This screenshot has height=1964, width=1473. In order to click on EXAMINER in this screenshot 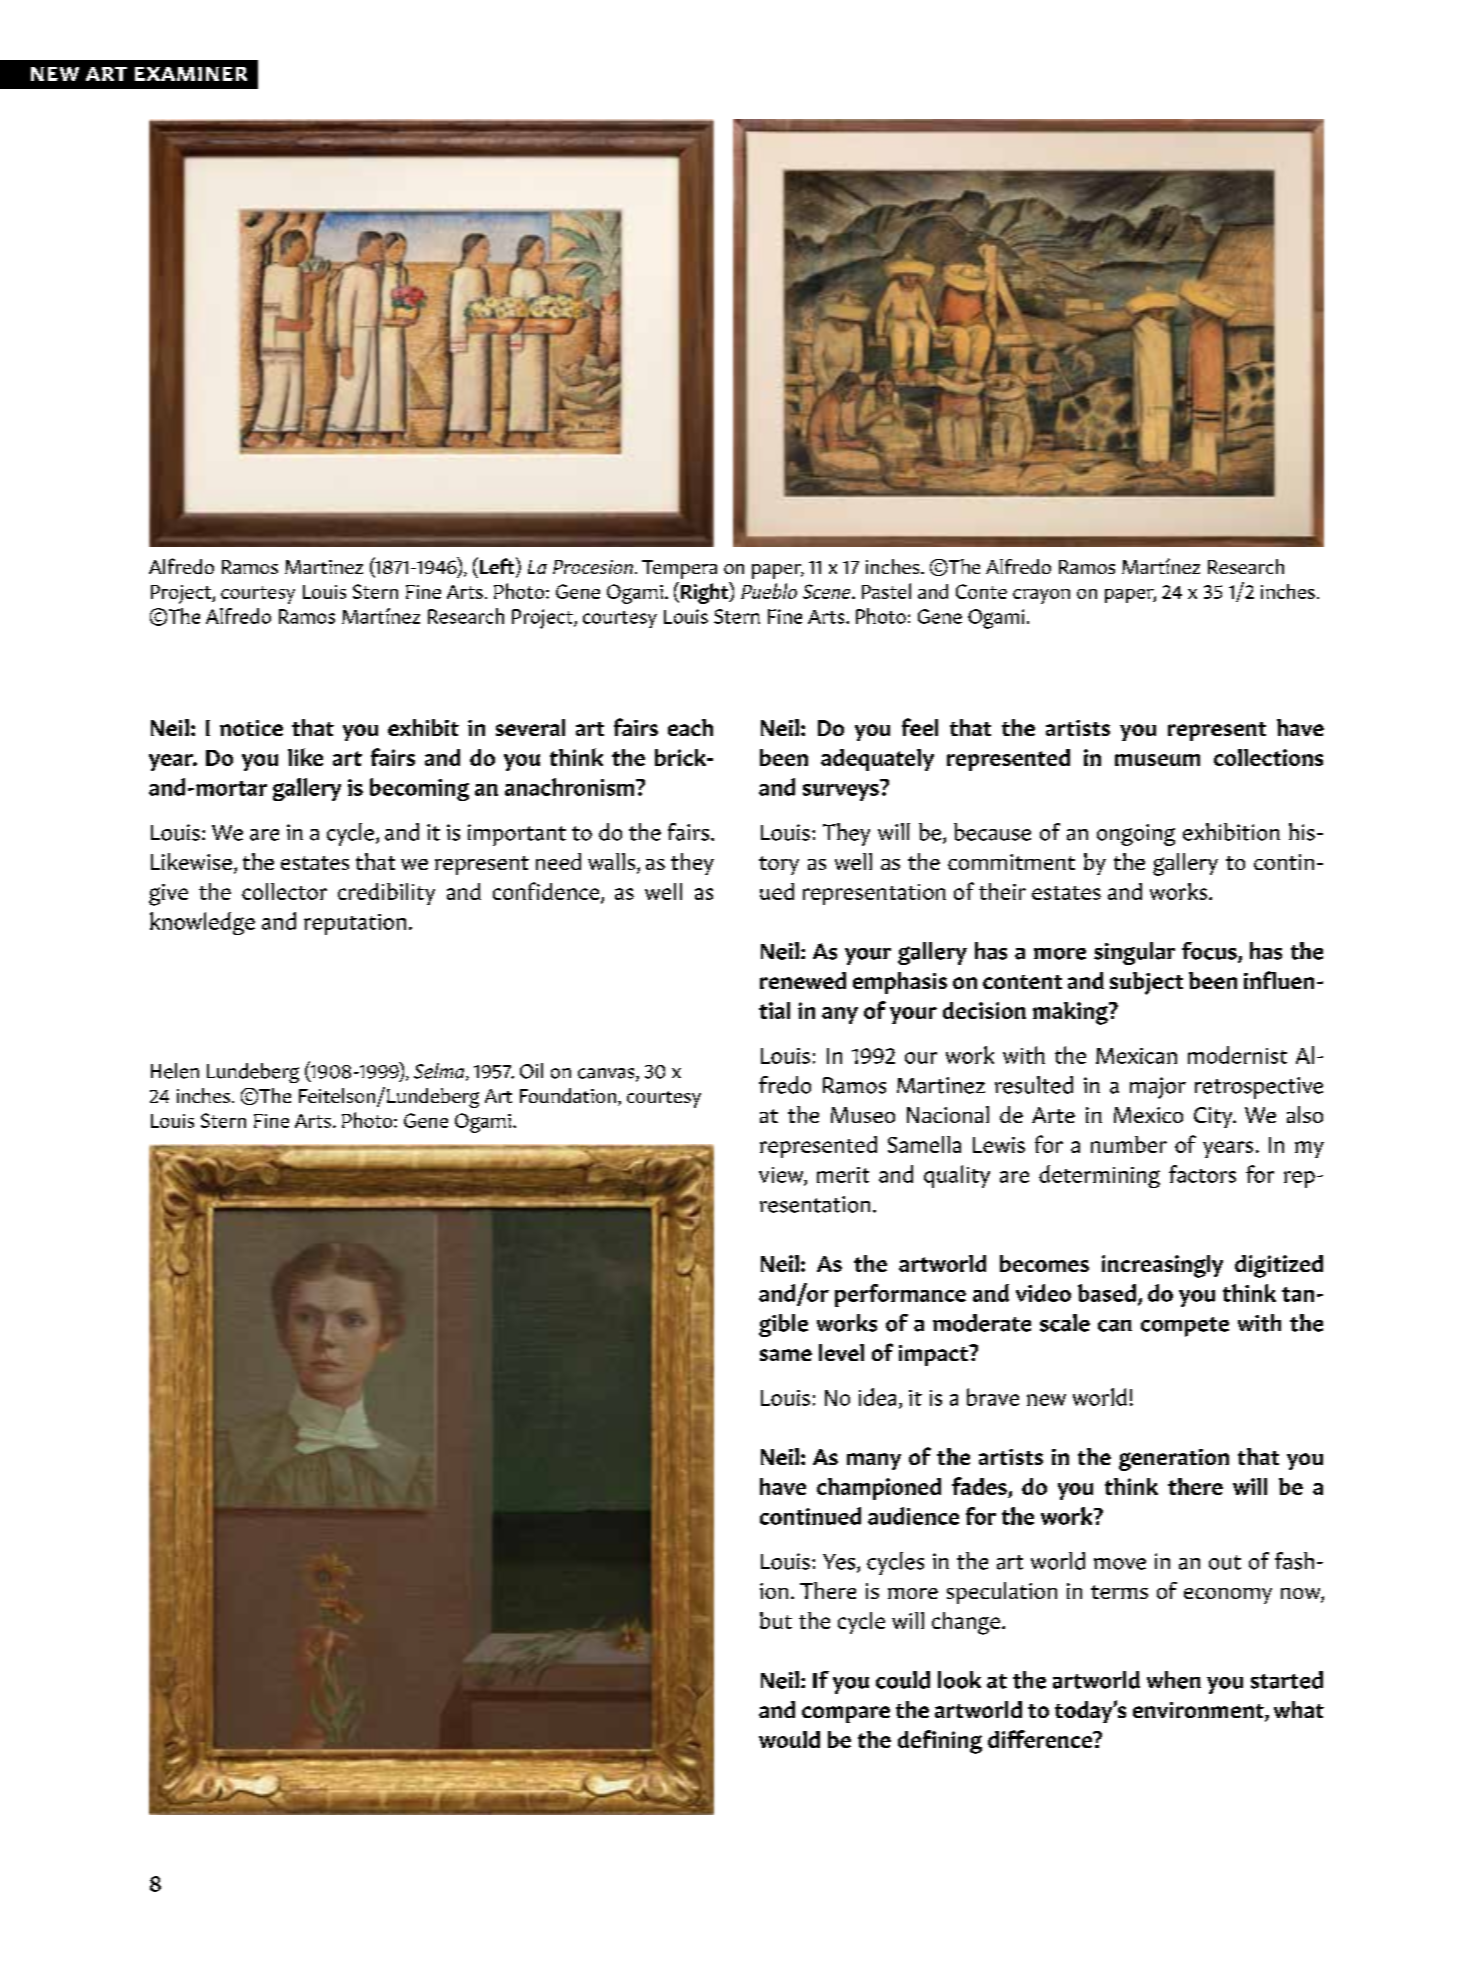, I will do `click(191, 74)`.
